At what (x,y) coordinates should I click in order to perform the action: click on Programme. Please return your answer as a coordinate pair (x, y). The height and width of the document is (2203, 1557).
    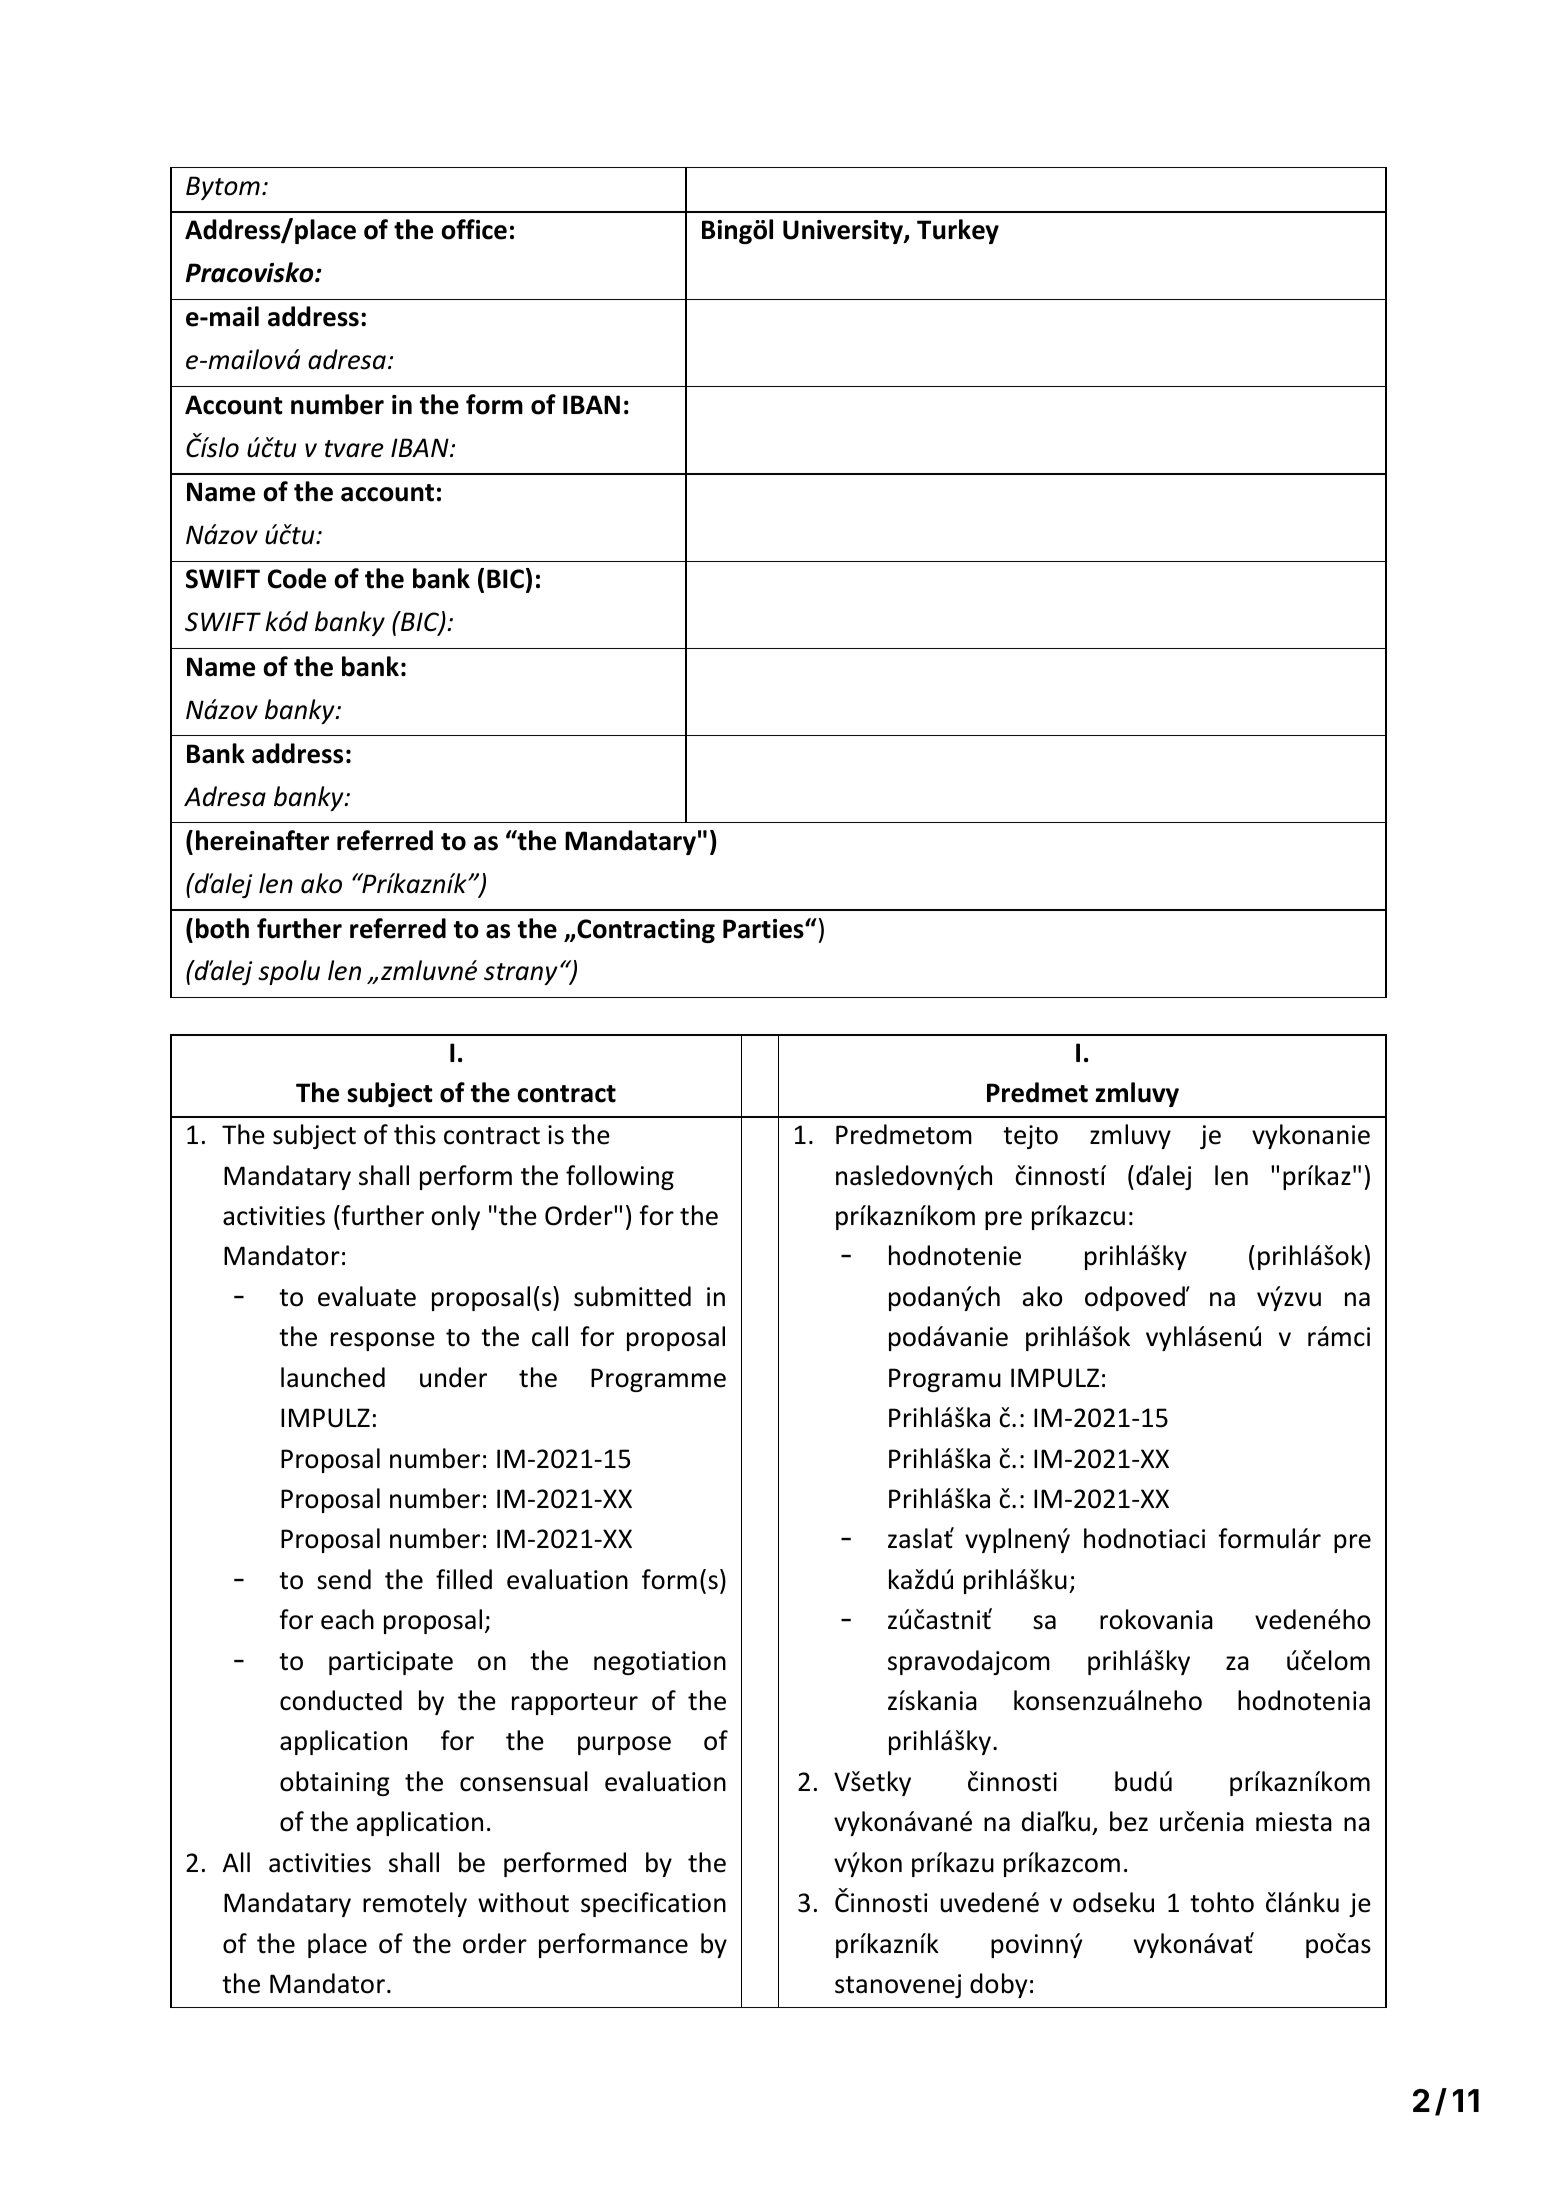
    Looking at the image, I should click on (658, 1380).
